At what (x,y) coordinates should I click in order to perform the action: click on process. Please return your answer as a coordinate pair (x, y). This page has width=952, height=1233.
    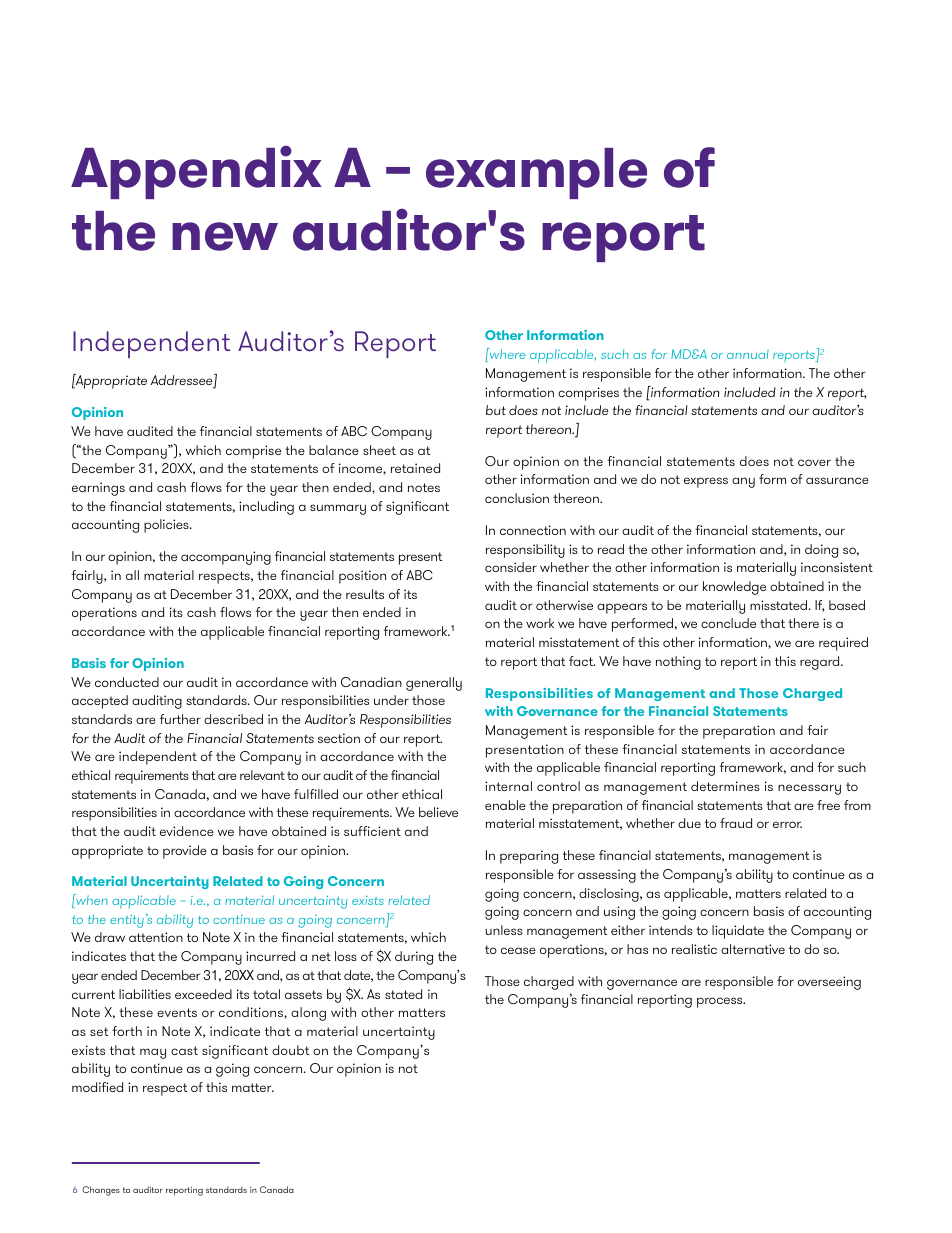
    Looking at the image, I should click on (721, 1002).
